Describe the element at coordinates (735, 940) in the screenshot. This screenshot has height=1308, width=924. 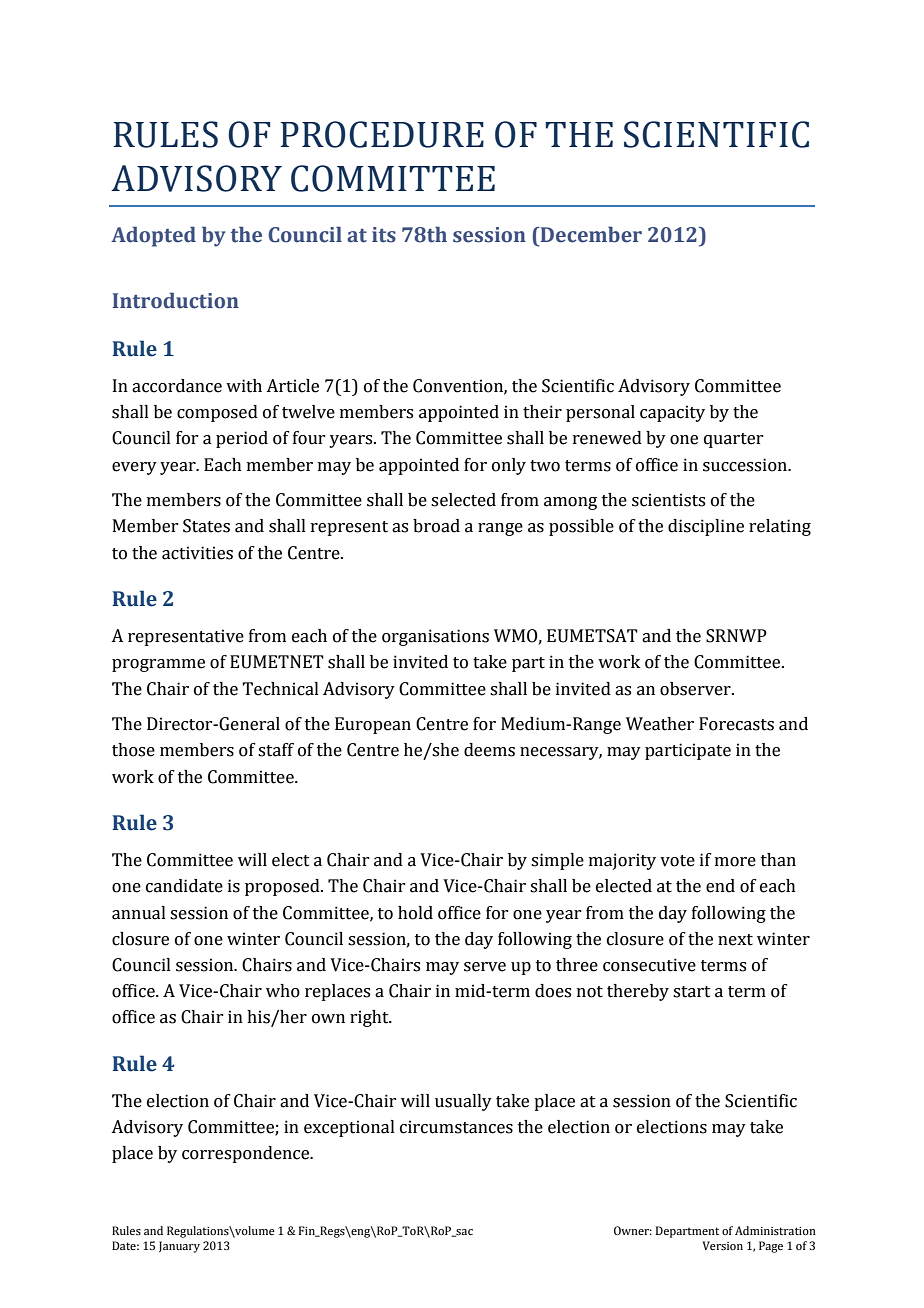
I see `next` at that location.
